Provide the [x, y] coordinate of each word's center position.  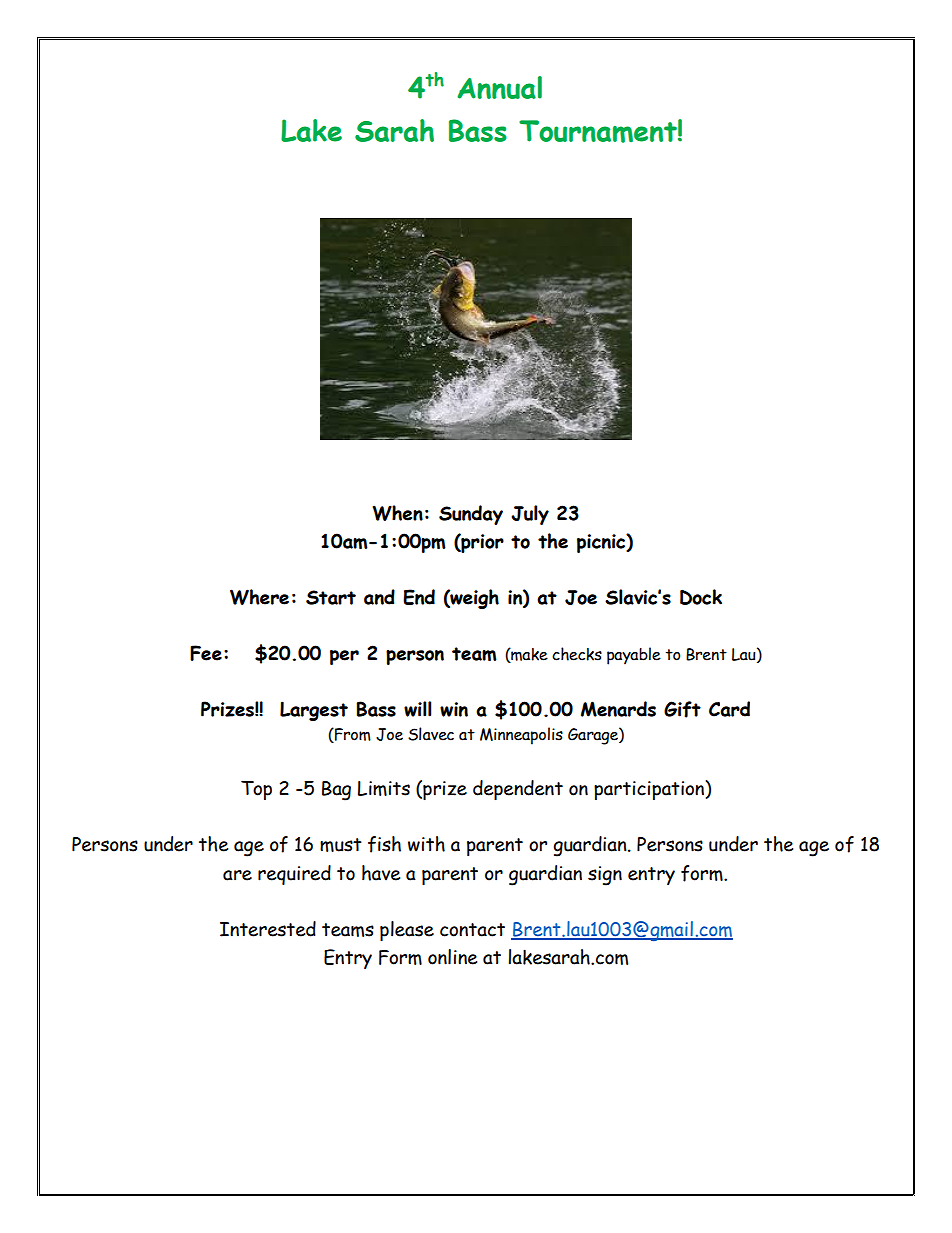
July [530, 515]
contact [472, 930]
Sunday [471, 515]
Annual [499, 87]
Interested [268, 929]
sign [605, 876]
